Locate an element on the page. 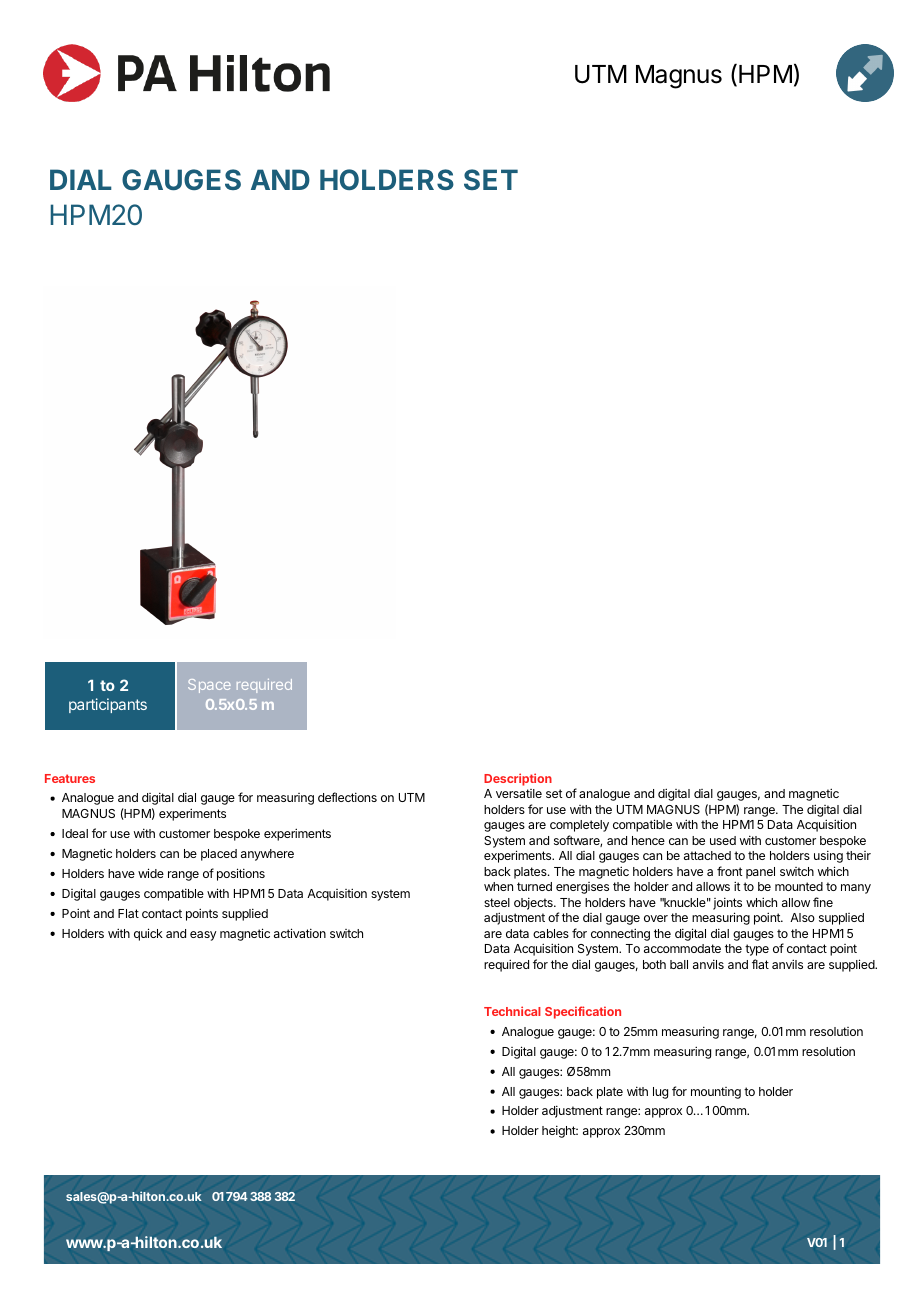 The width and height of the document is (924, 1308). completely is located at coordinates (579, 826).
